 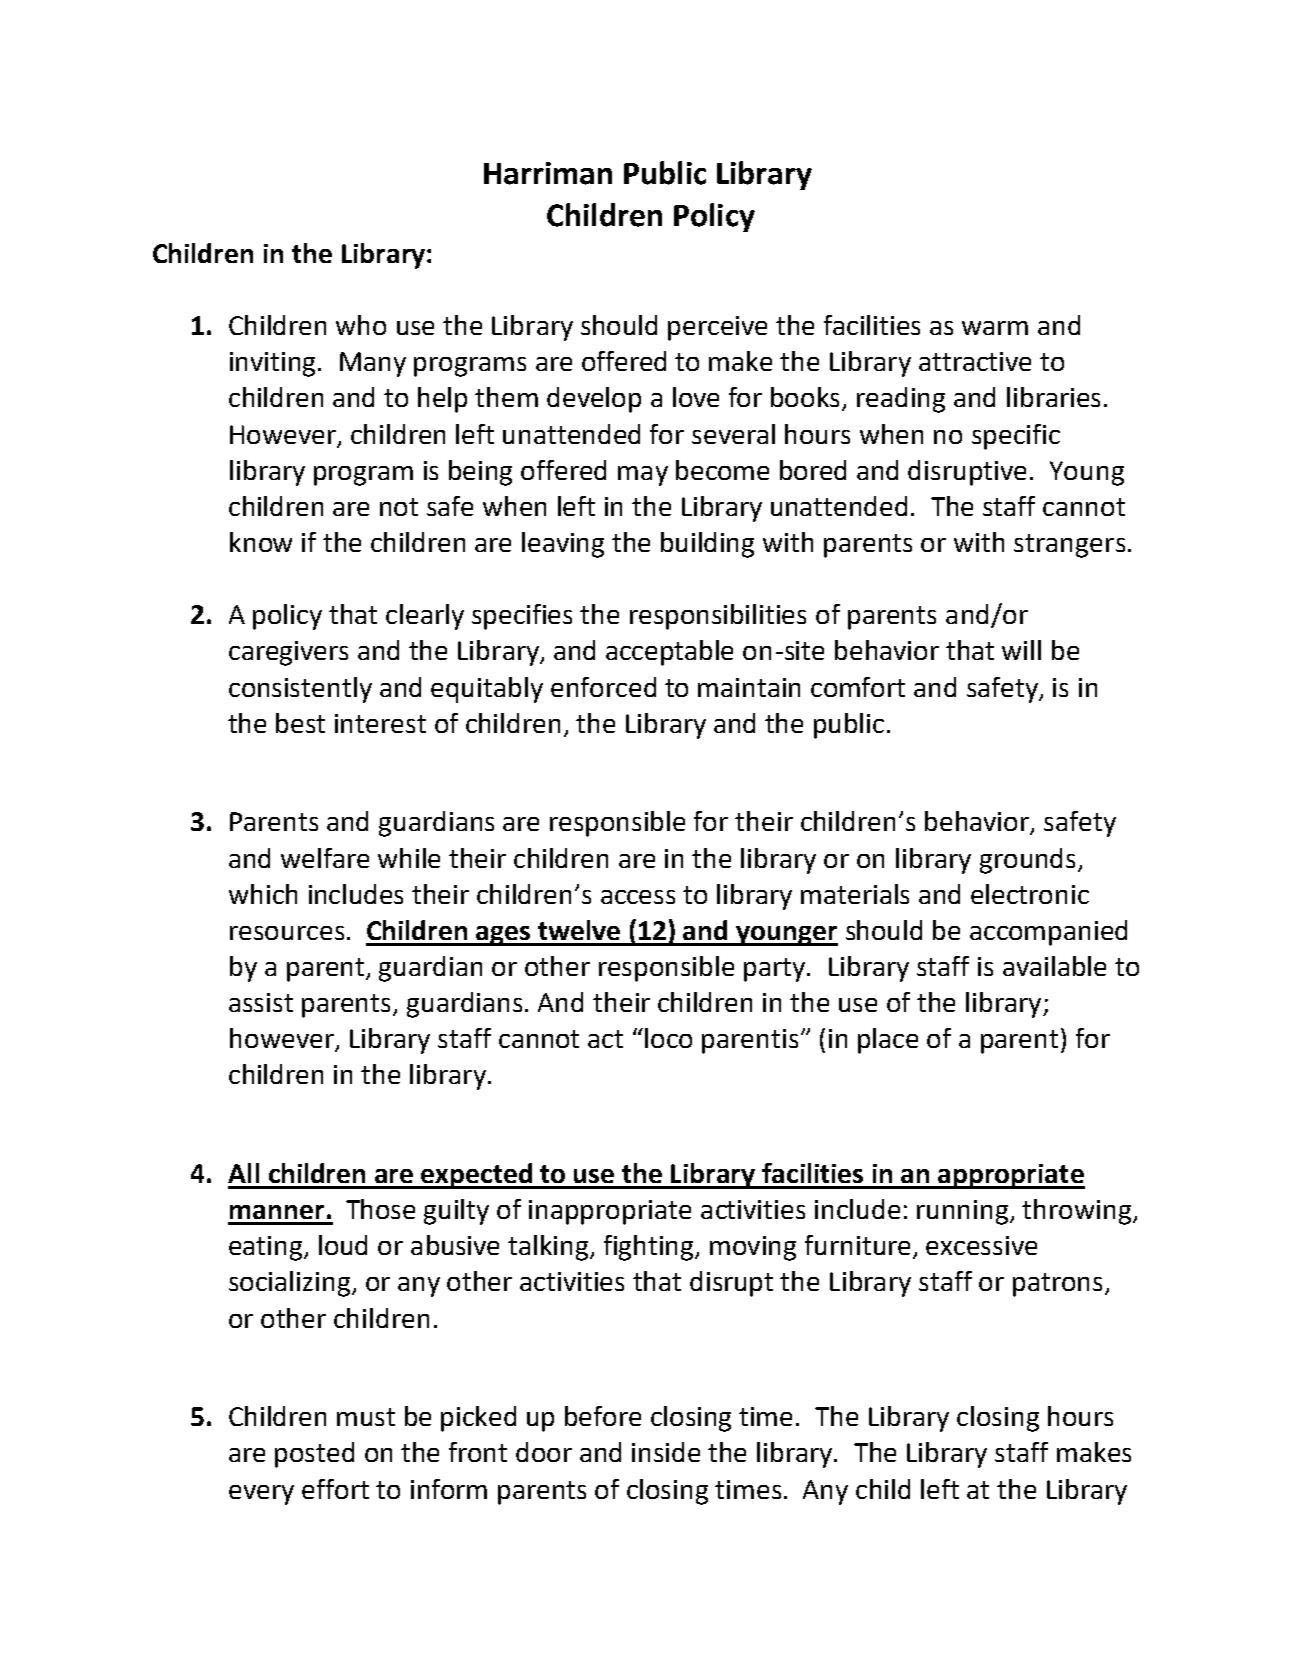 I want to click on warm, so click(x=995, y=328).
